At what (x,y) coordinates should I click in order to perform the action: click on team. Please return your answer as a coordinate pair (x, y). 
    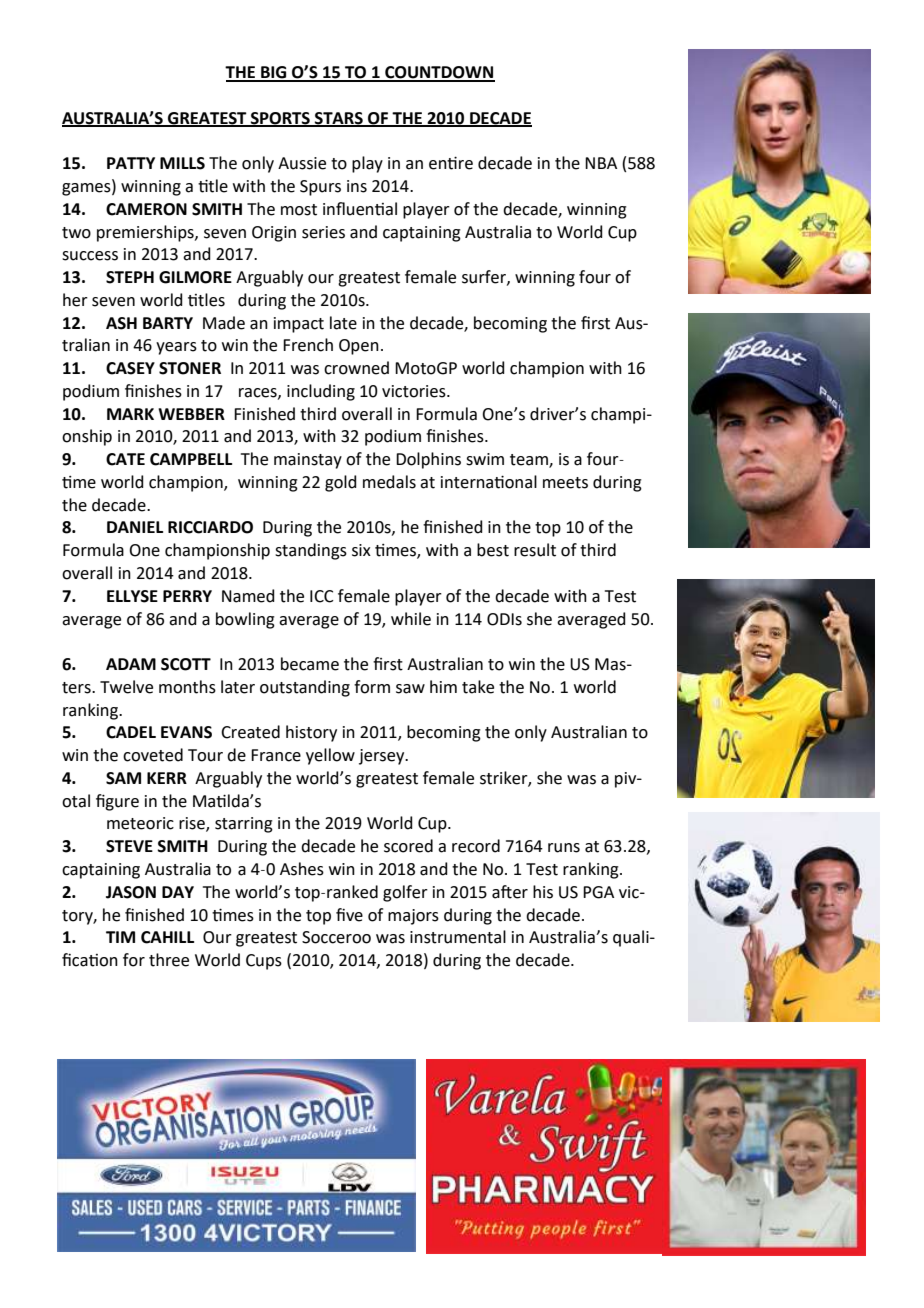
    Looking at the image, I should click on (530, 461).
